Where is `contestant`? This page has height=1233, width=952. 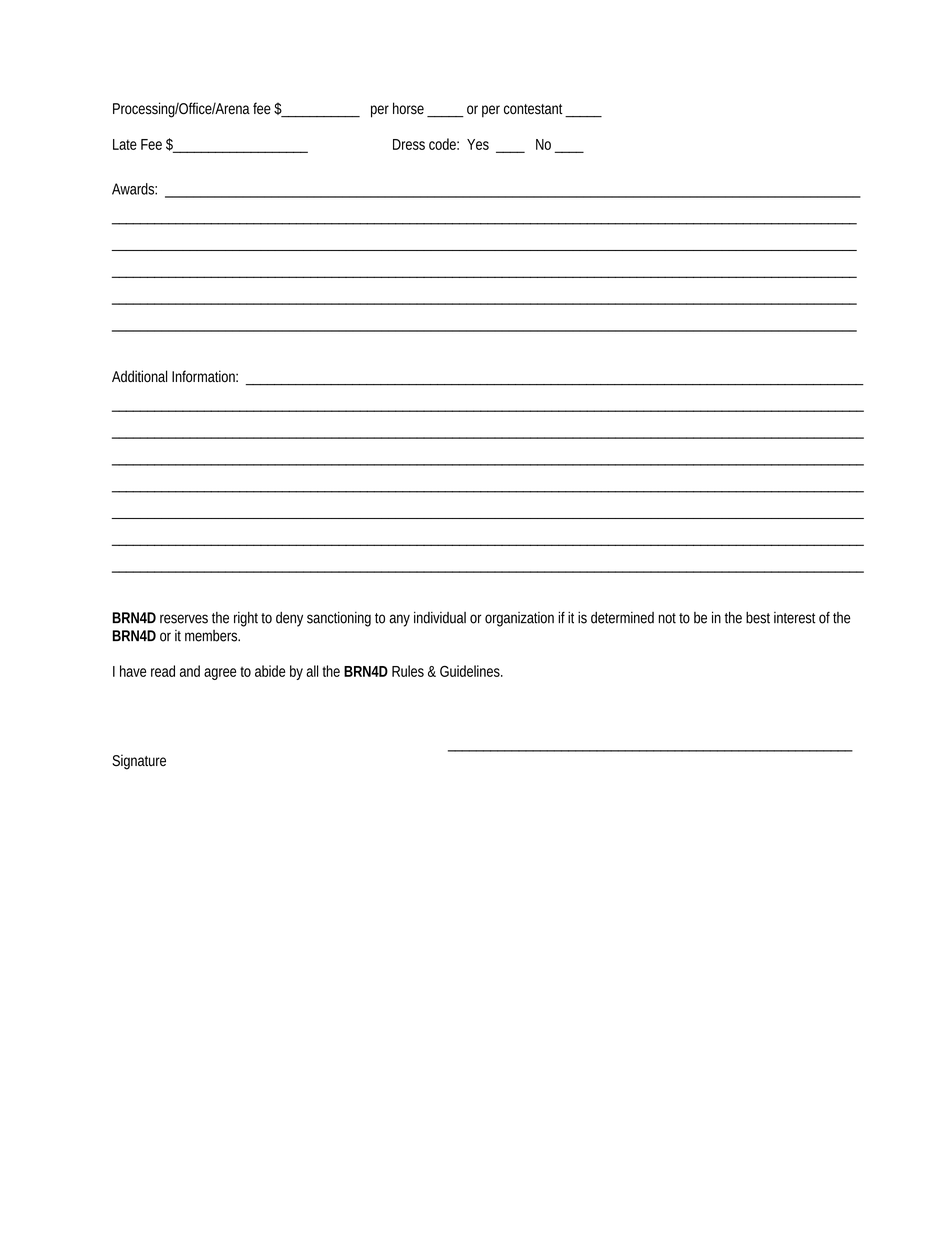
contestant is located at coordinates (535, 110).
